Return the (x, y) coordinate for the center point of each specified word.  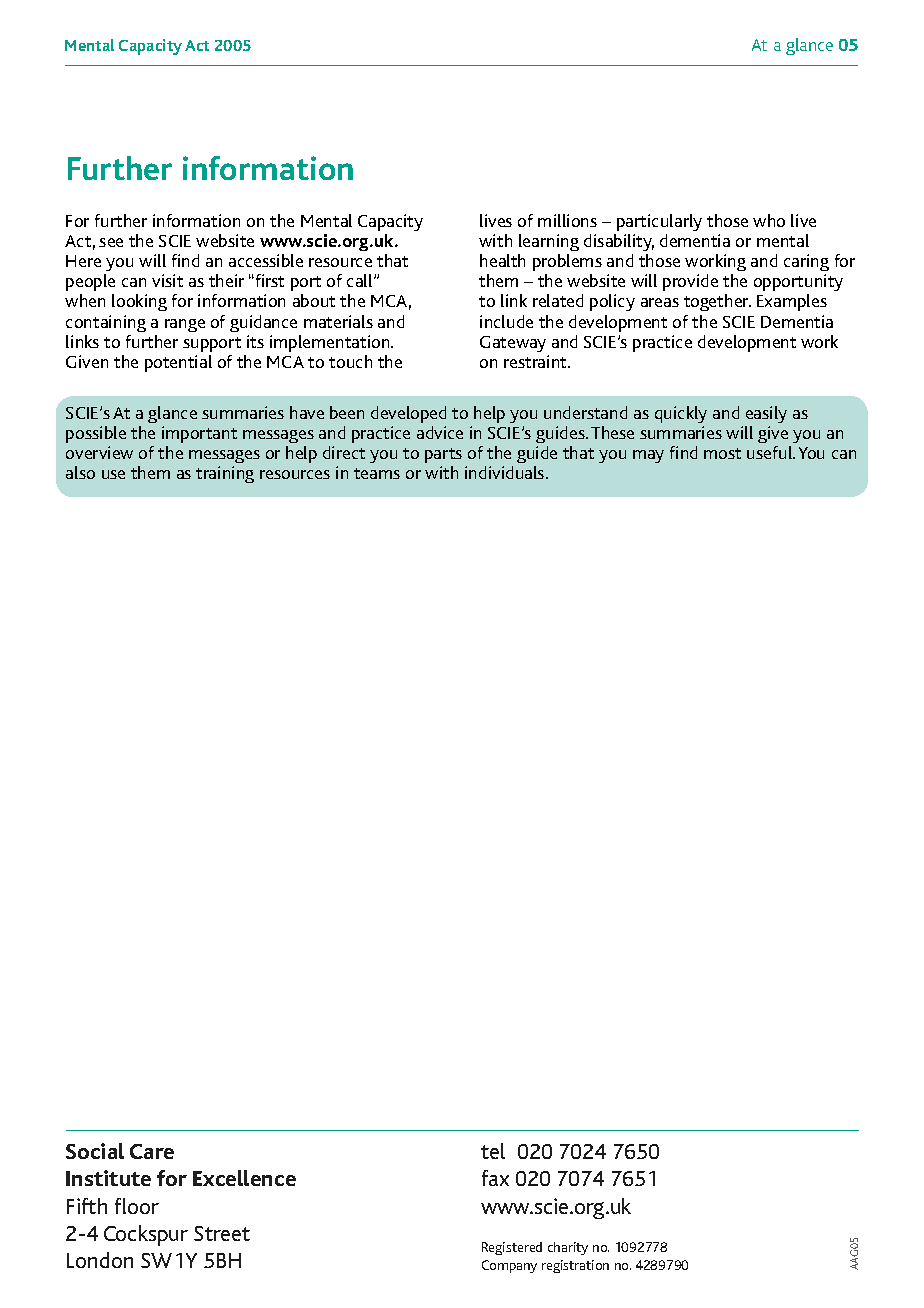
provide (690, 282)
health (502, 260)
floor (137, 1206)
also (80, 472)
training (225, 474)
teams (377, 473)
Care (152, 1151)
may (648, 456)
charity (568, 1248)
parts (443, 457)
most (722, 453)
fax (495, 1178)
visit (167, 280)
